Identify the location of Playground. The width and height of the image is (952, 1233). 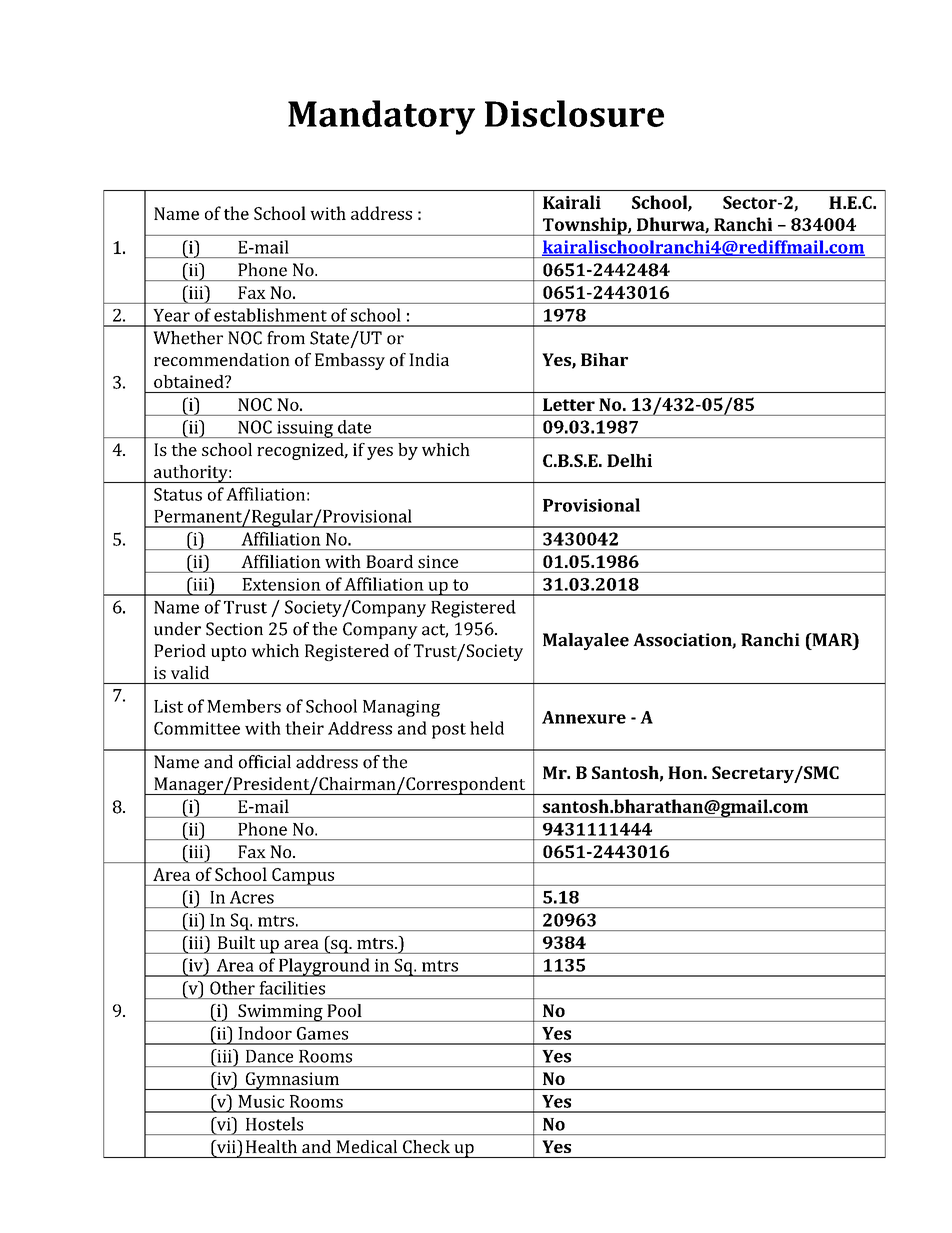
(324, 967).
